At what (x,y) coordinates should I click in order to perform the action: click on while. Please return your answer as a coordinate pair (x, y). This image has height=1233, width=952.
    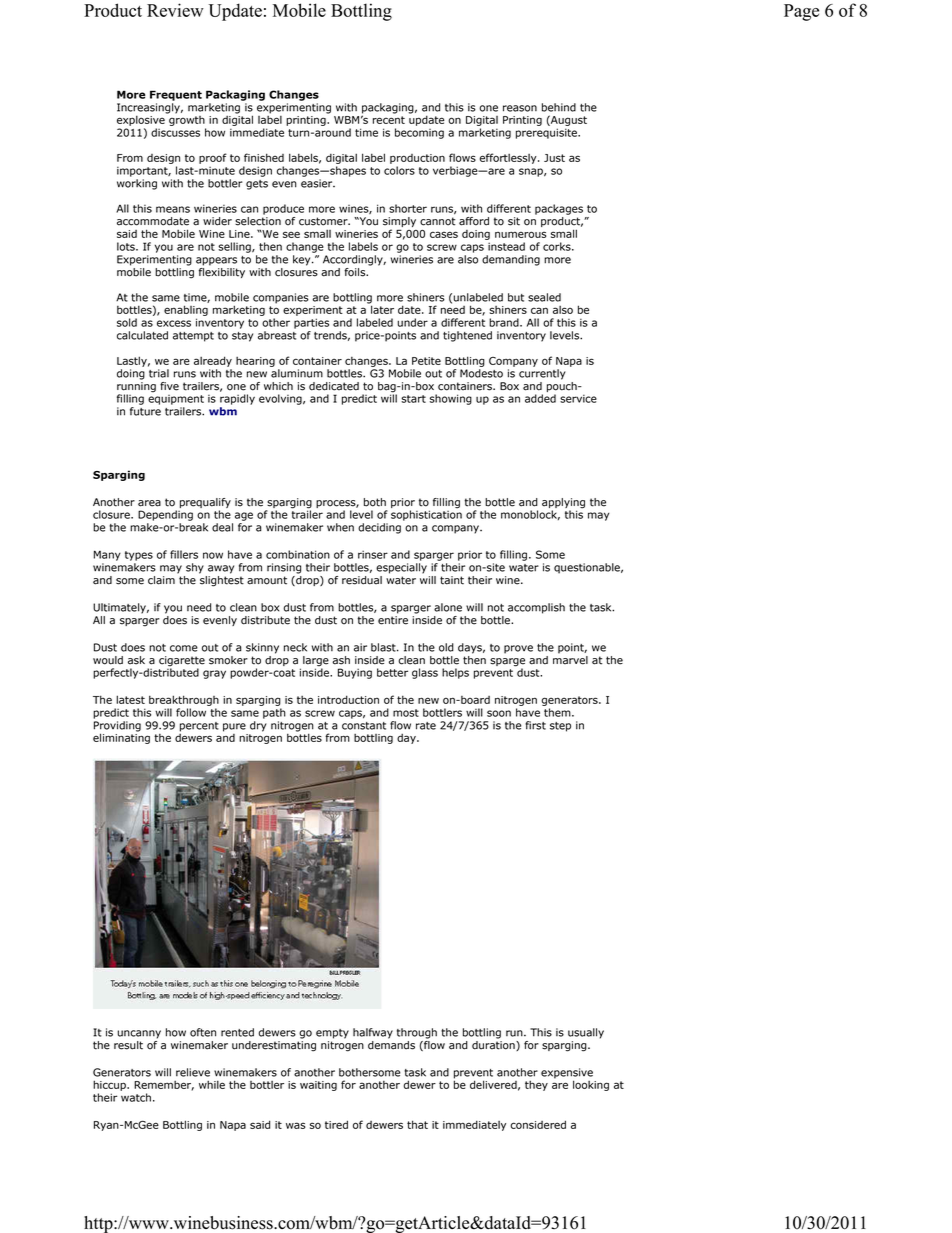
    Looking at the image, I should click on (212, 1084).
